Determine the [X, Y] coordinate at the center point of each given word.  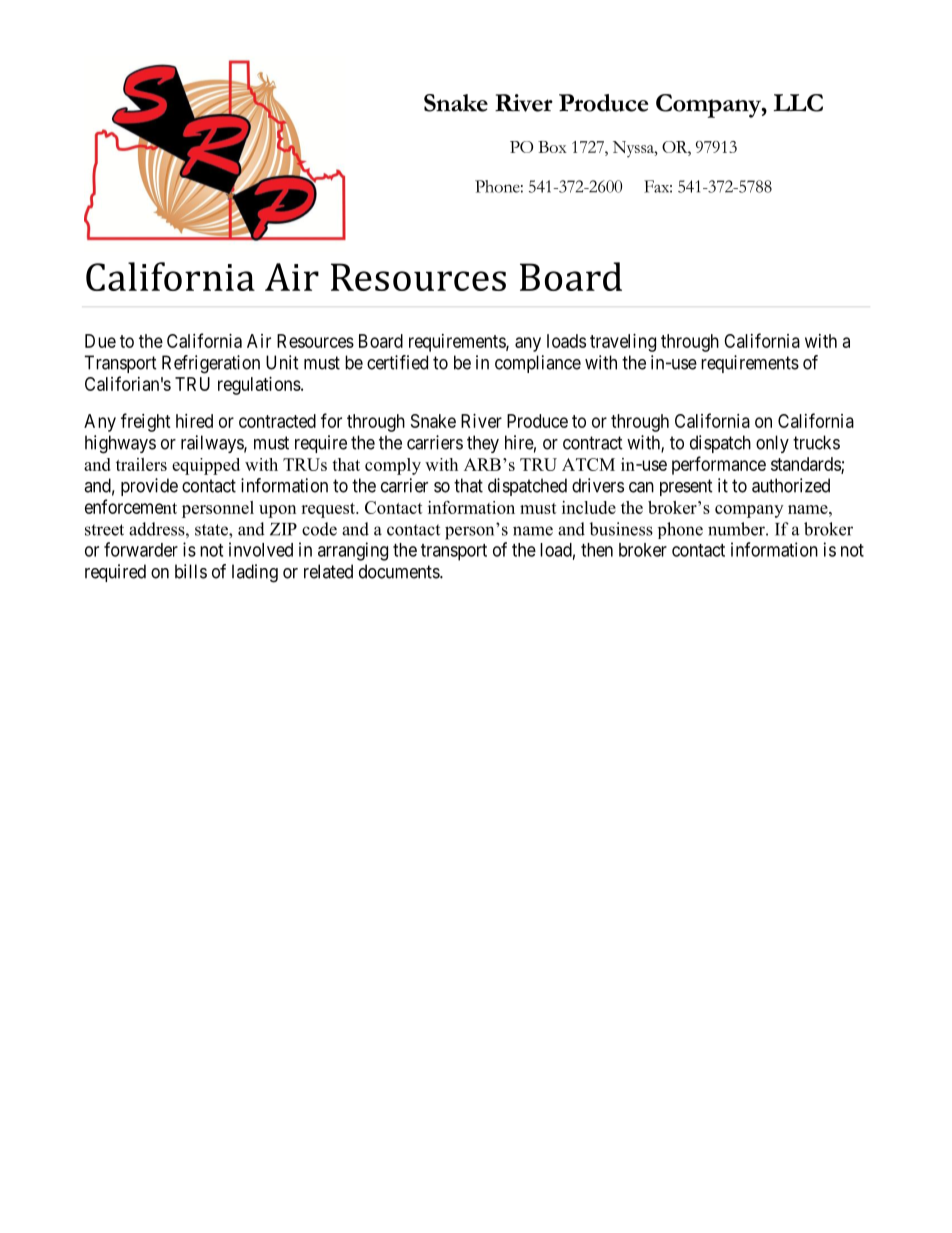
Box [552, 147]
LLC [798, 103]
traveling [623, 343]
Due [100, 341]
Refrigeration [211, 364]
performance [719, 465]
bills [191, 571]
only [772, 444]
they [483, 444]
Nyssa [634, 149]
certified [397, 362]
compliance [538, 364]
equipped [206, 466]
